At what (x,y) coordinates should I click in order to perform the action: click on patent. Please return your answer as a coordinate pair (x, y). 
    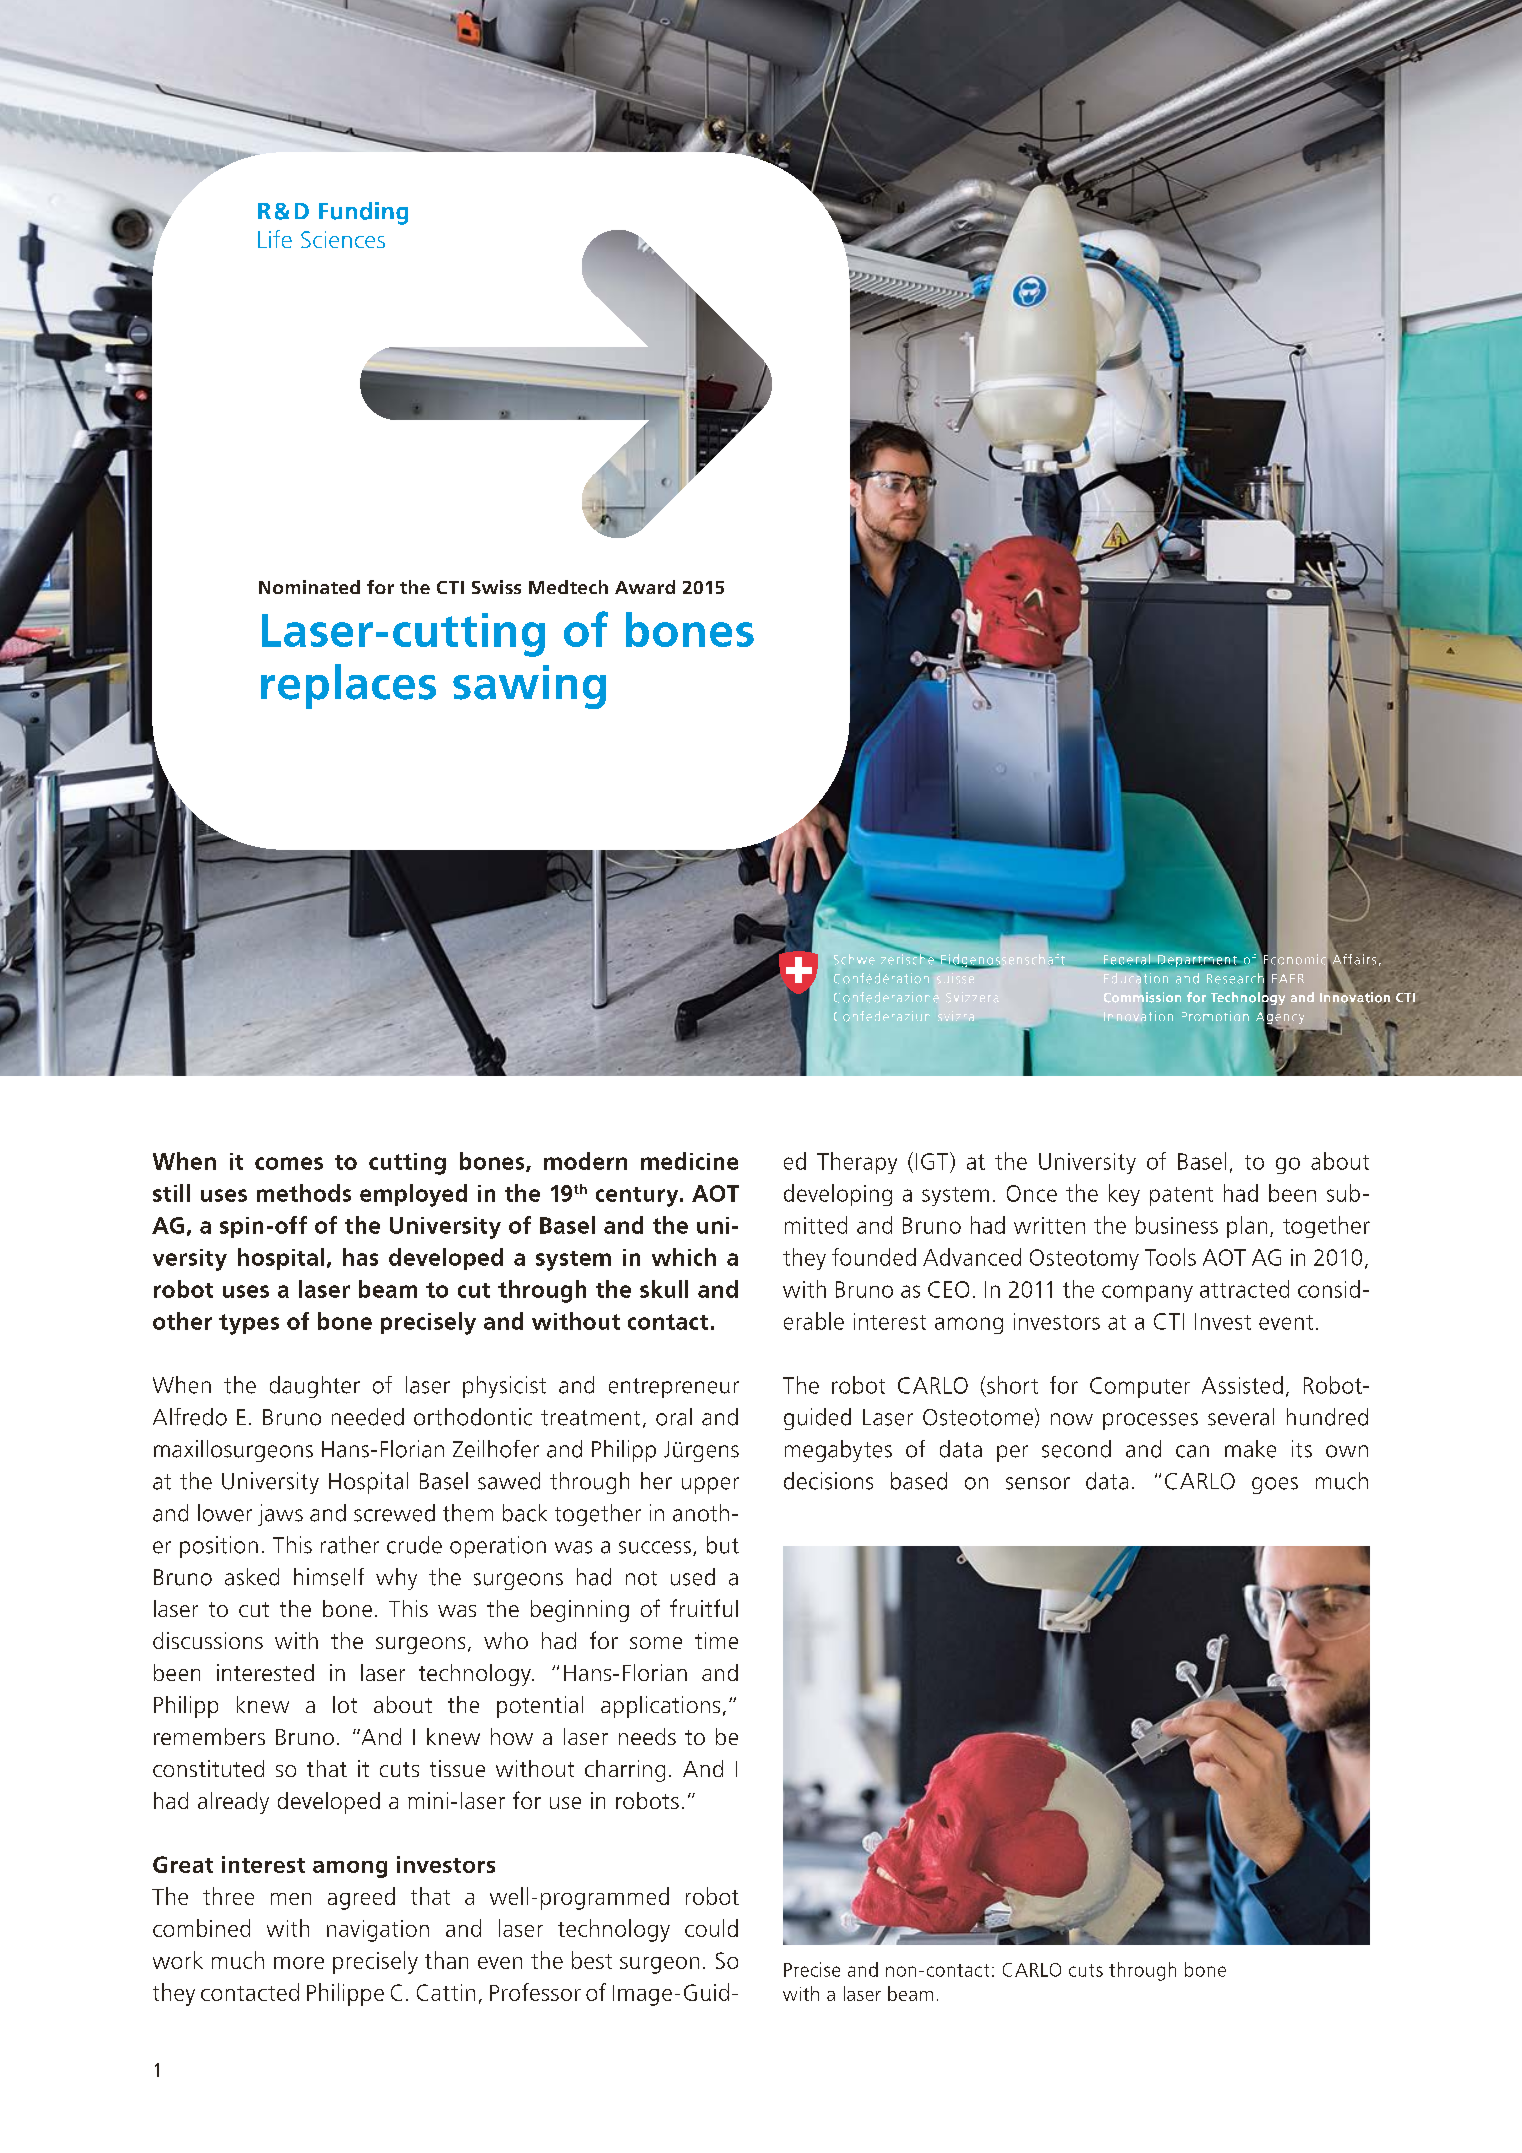
    Looking at the image, I should click on (1181, 1196).
